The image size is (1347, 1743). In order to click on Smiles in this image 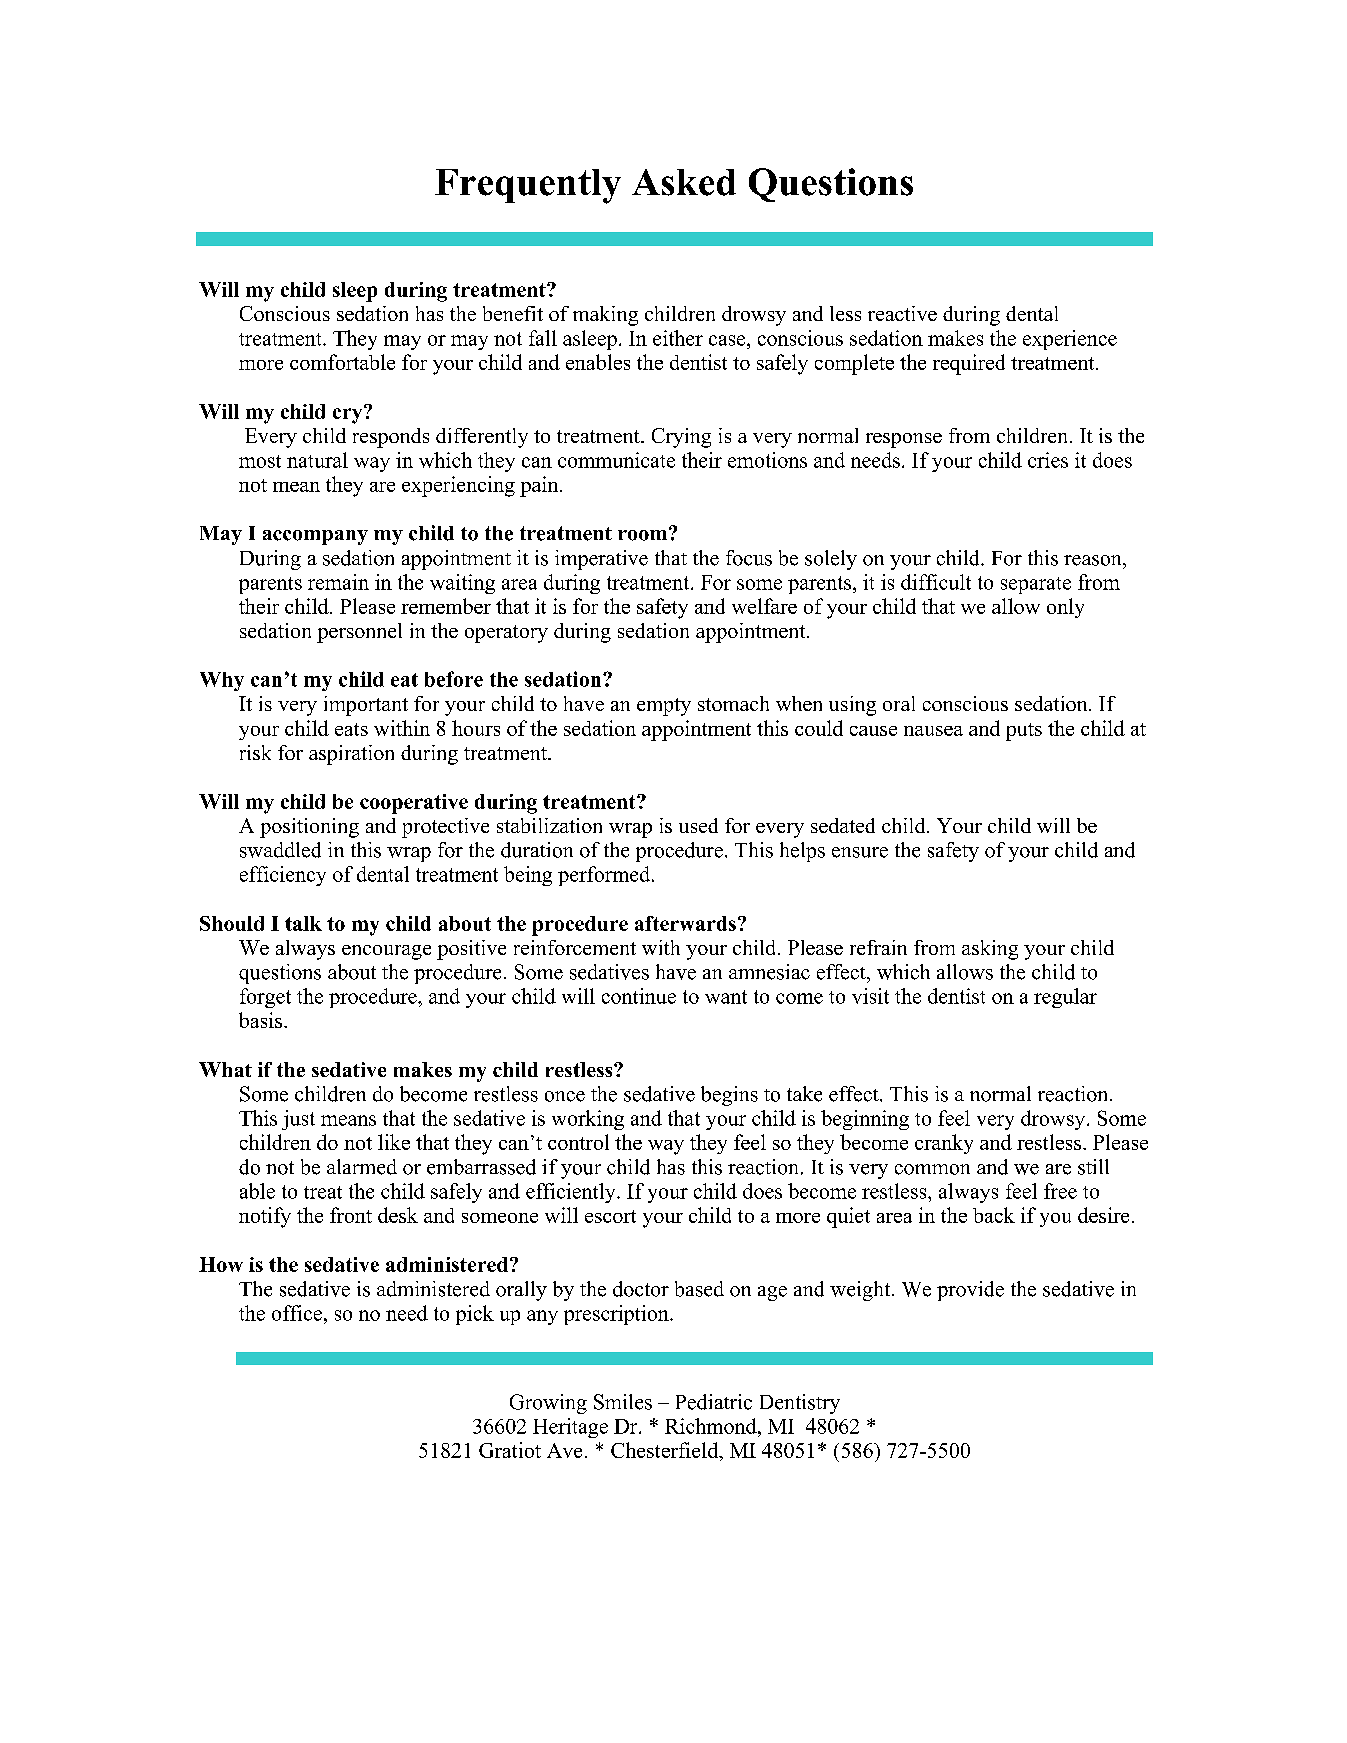, I will do `click(623, 1402)`.
